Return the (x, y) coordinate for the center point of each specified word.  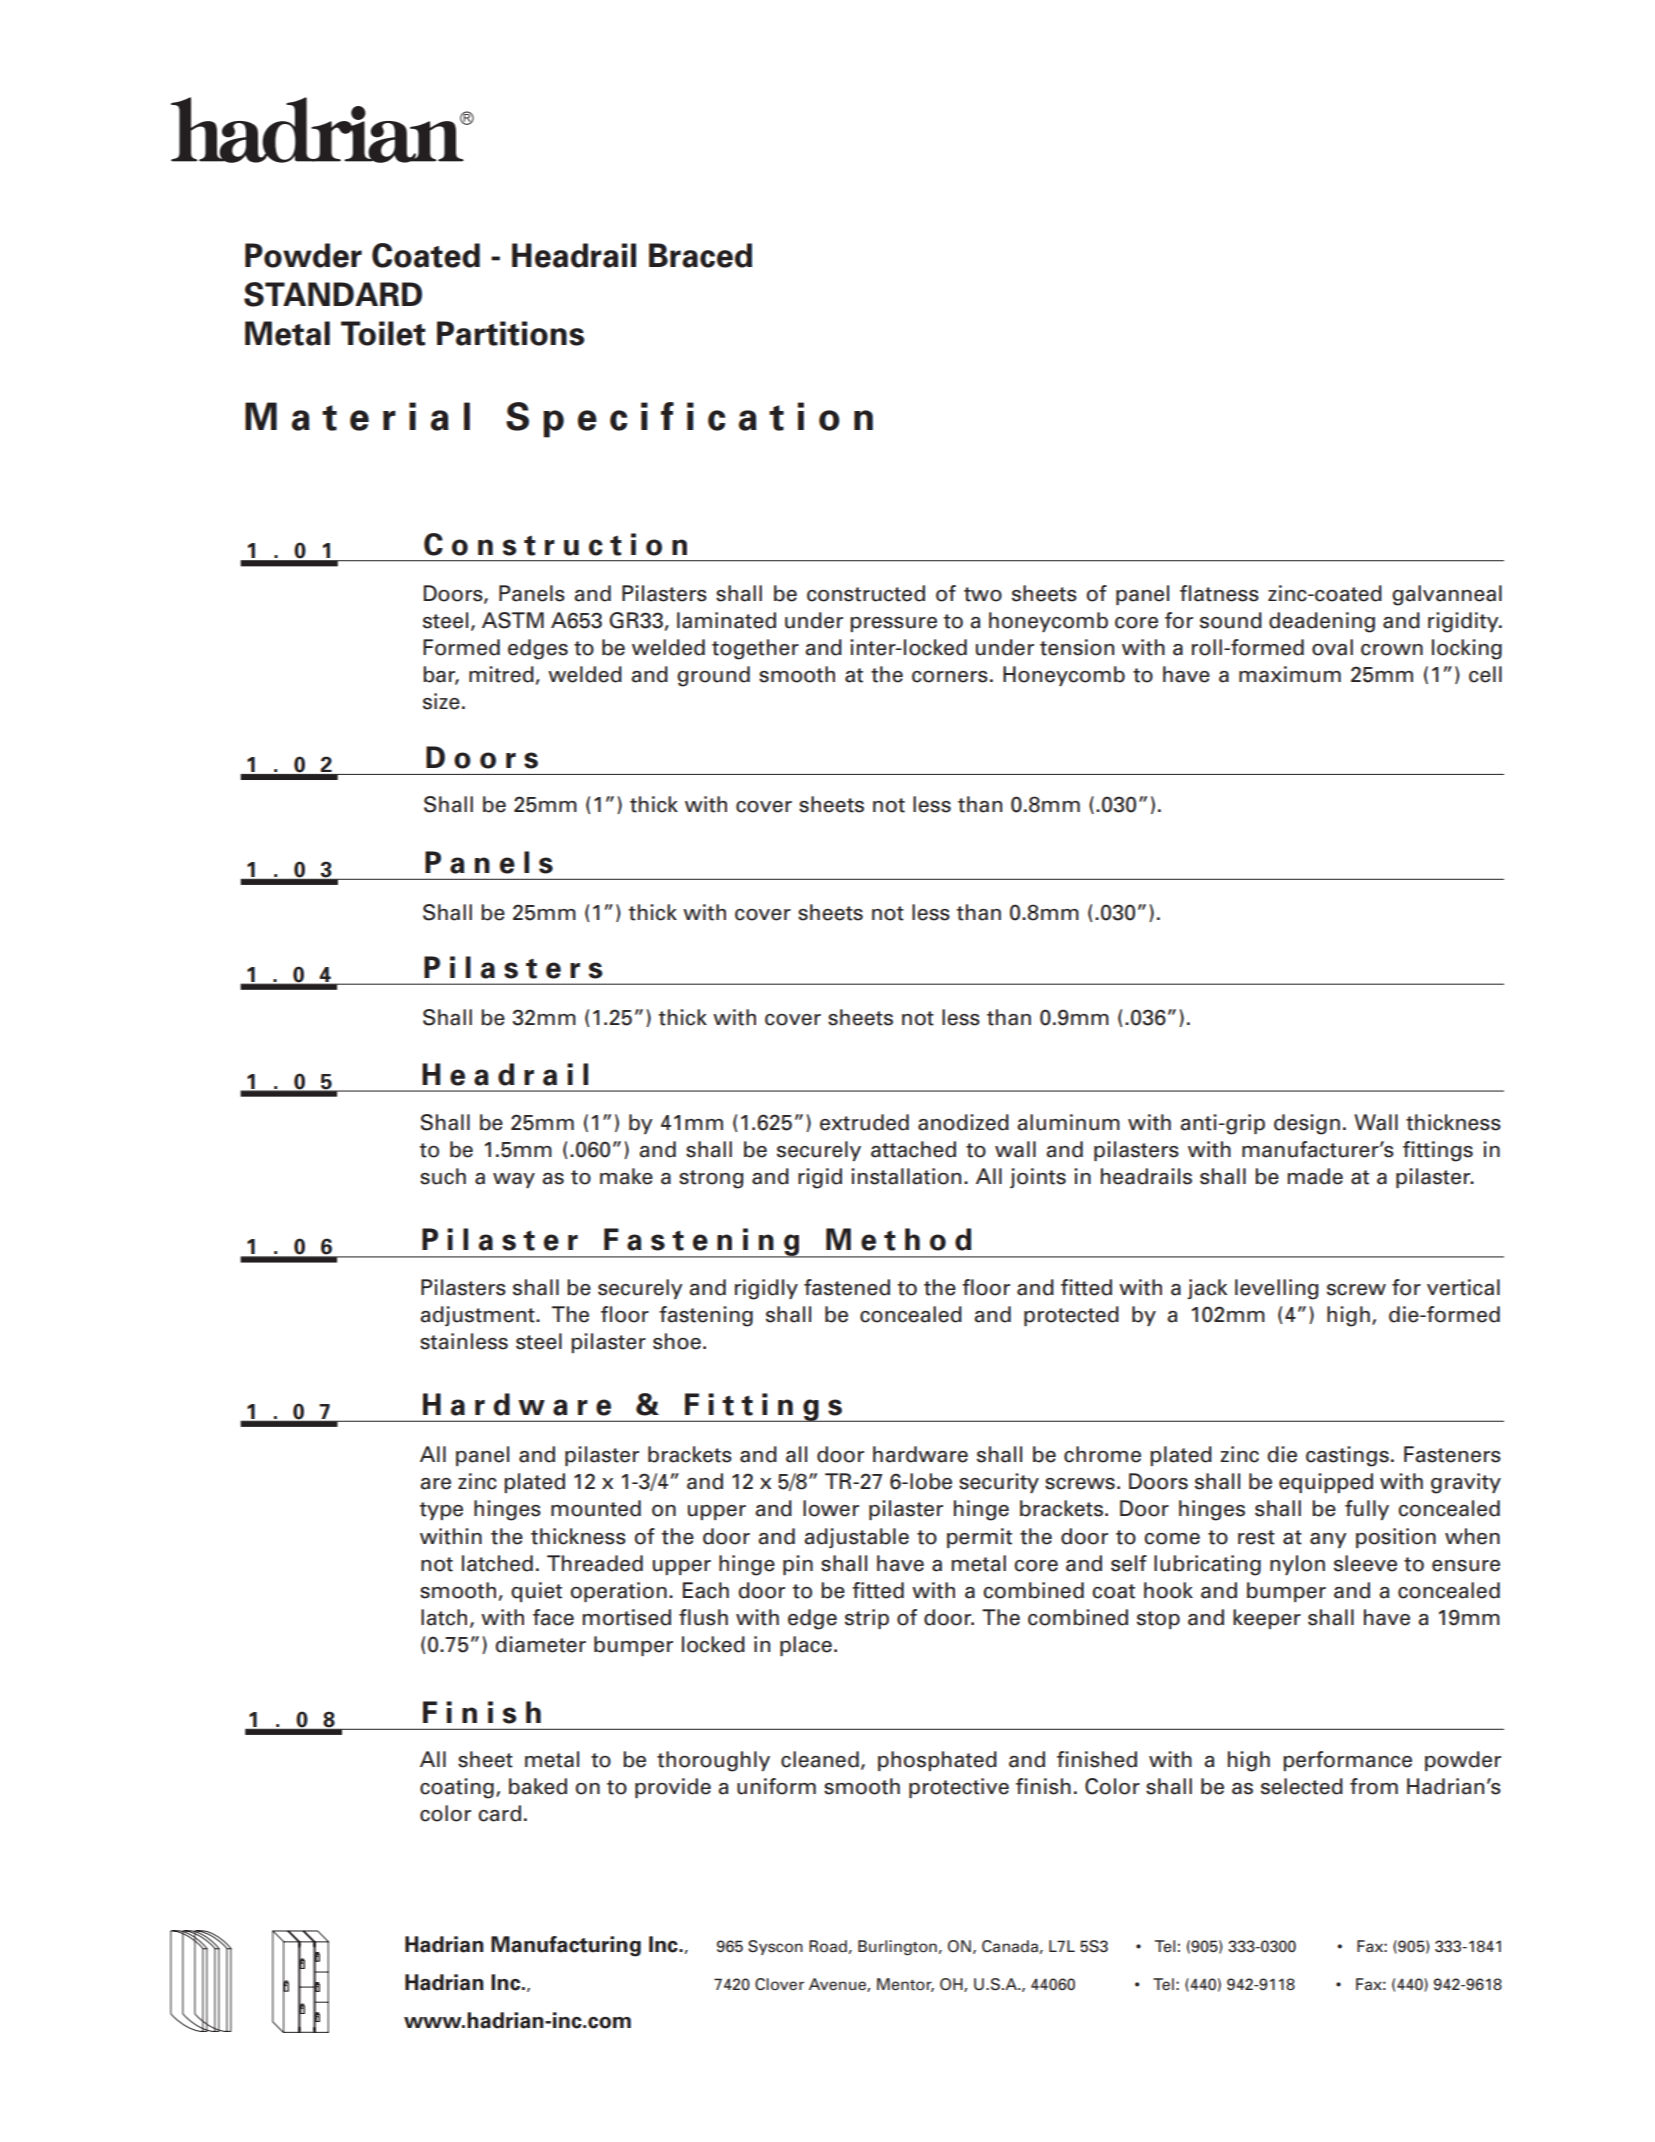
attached (913, 1149)
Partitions (511, 333)
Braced (700, 255)
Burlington (897, 1948)
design (1307, 1124)
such (443, 1176)
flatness (1219, 593)
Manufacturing (566, 1946)
